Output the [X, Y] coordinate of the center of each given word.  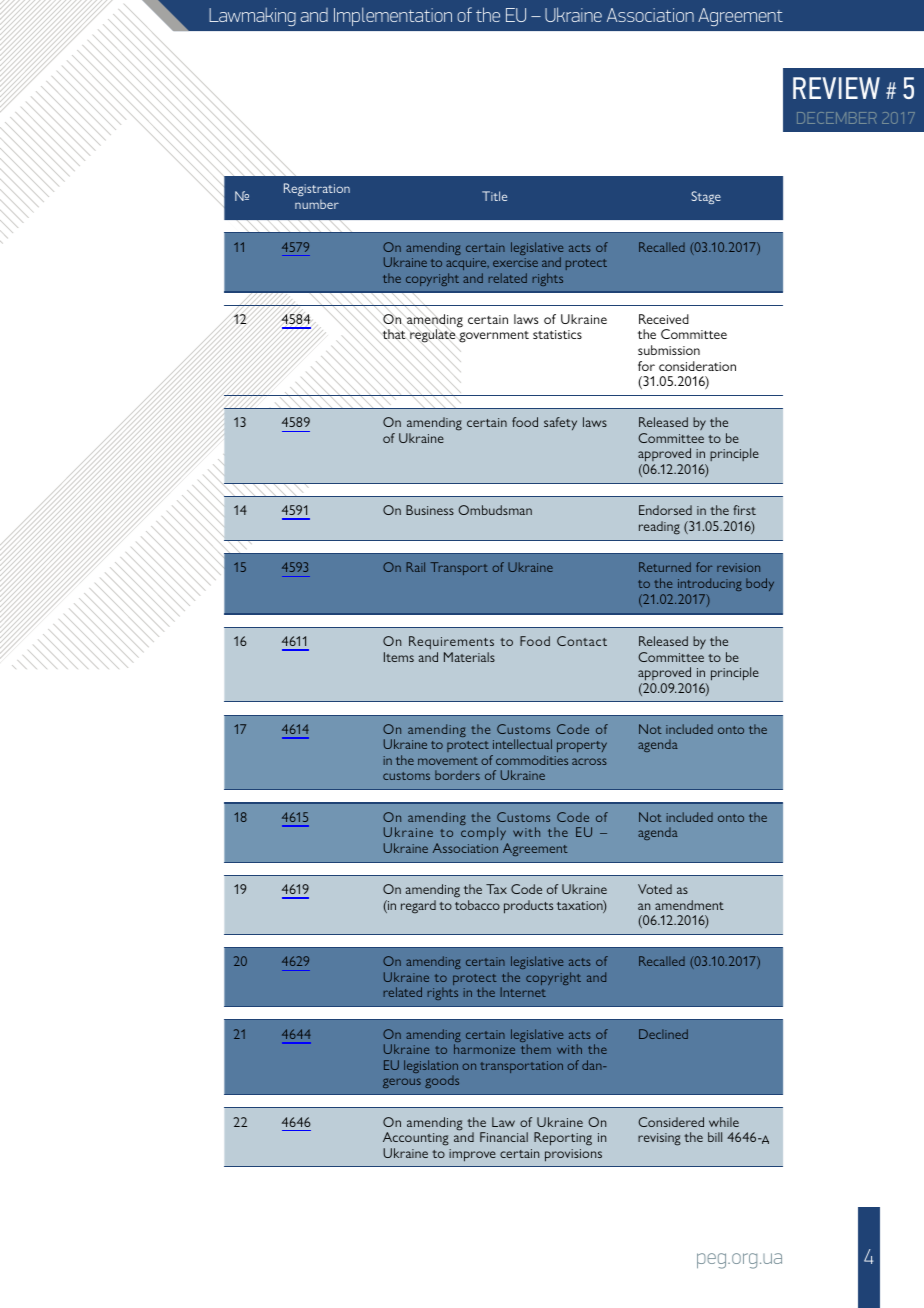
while [724, 1122]
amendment [689, 905]
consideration [697, 366]
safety [560, 423]
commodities [532, 760]
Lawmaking [252, 16]
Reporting [563, 1139]
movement [448, 761]
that [395, 335]
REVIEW [836, 88]
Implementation [393, 16]
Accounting [416, 1139]
